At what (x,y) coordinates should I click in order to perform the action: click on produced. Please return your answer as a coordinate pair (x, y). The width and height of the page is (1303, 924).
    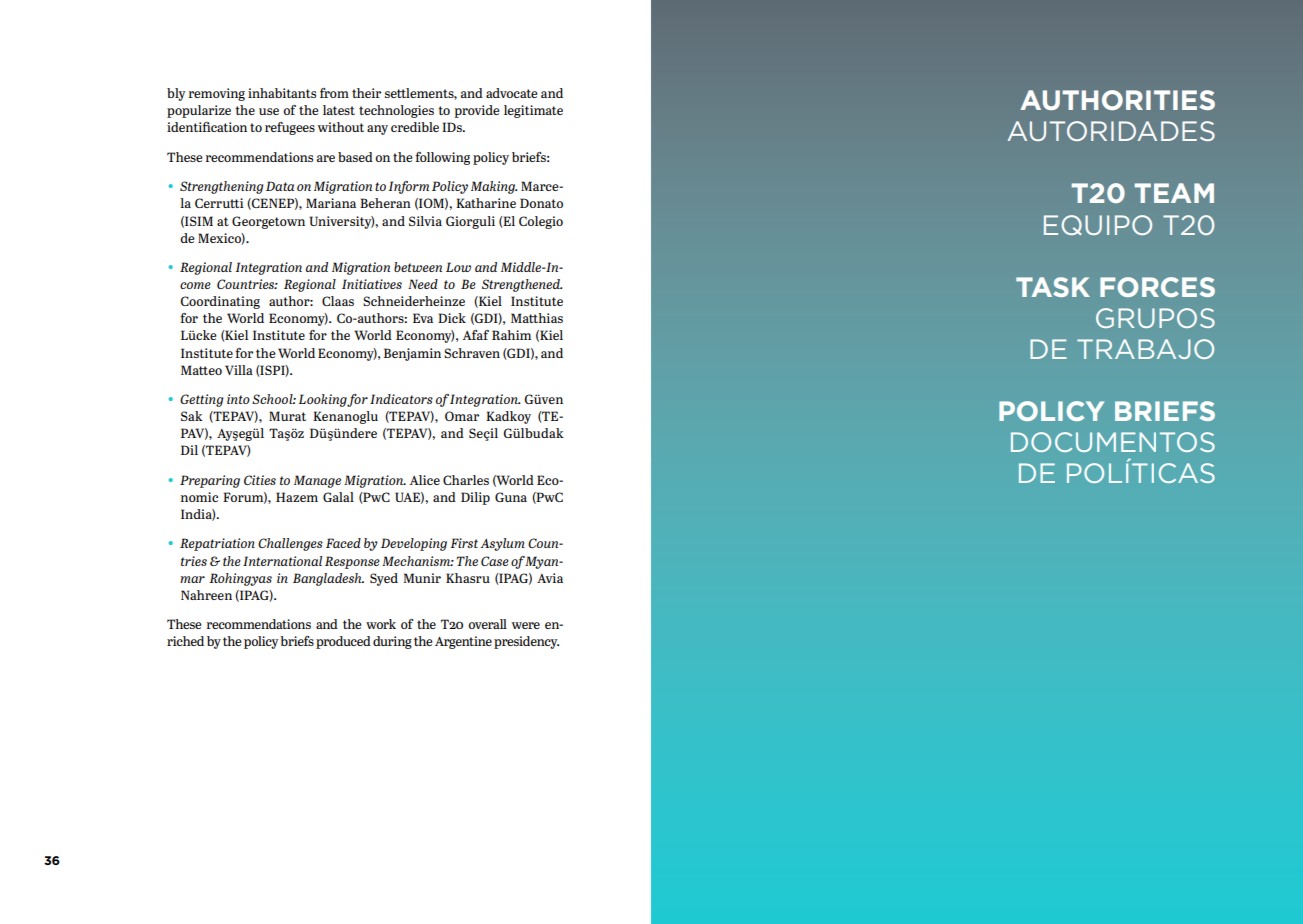
    Looking at the image, I should click on (343, 642).
